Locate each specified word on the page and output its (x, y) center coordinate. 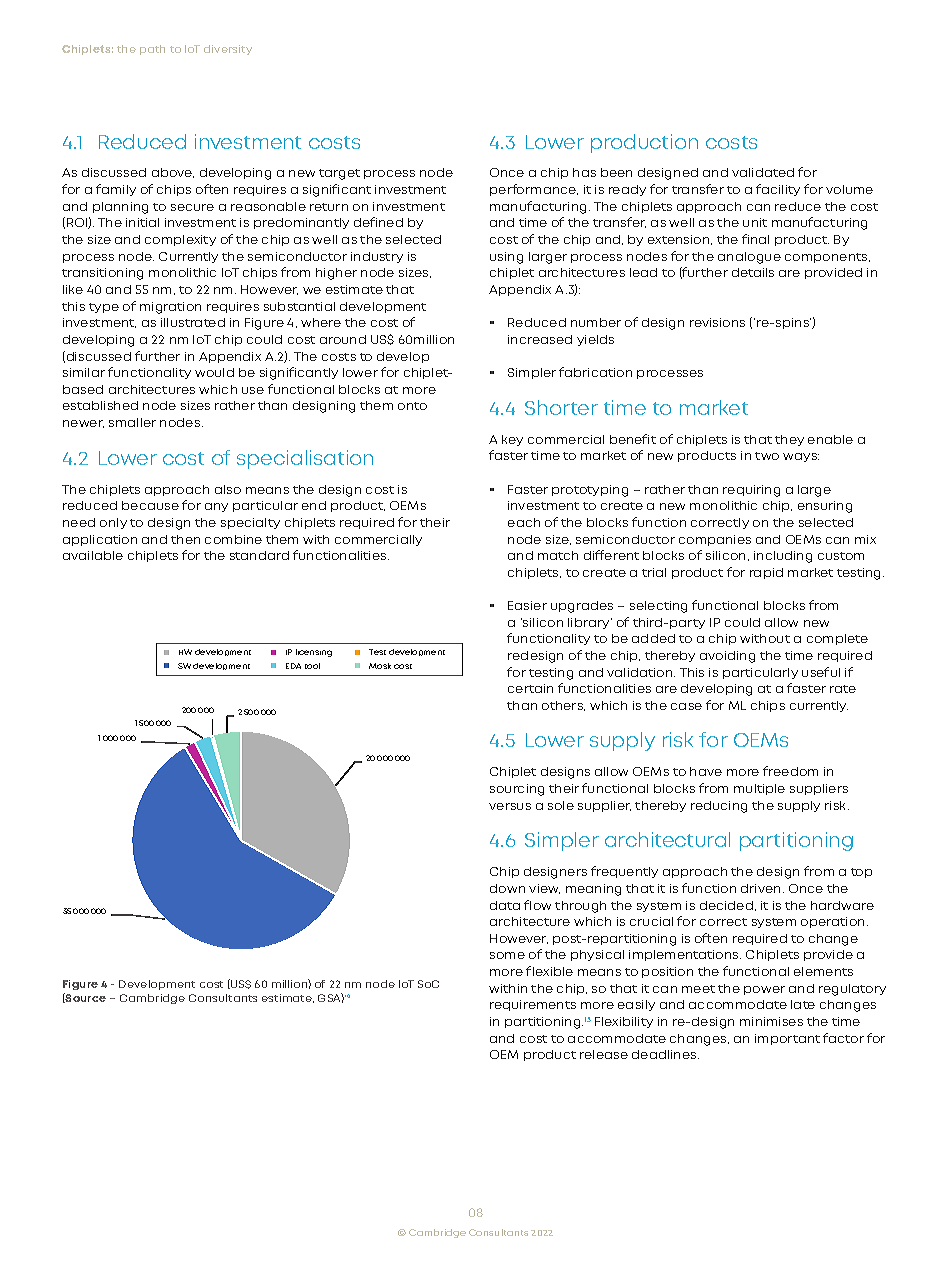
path (152, 50)
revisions (717, 322)
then (185, 539)
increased (540, 339)
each (524, 522)
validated (763, 172)
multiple (759, 789)
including (783, 557)
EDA (293, 666)
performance (534, 190)
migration (170, 308)
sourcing (517, 790)
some (507, 955)
